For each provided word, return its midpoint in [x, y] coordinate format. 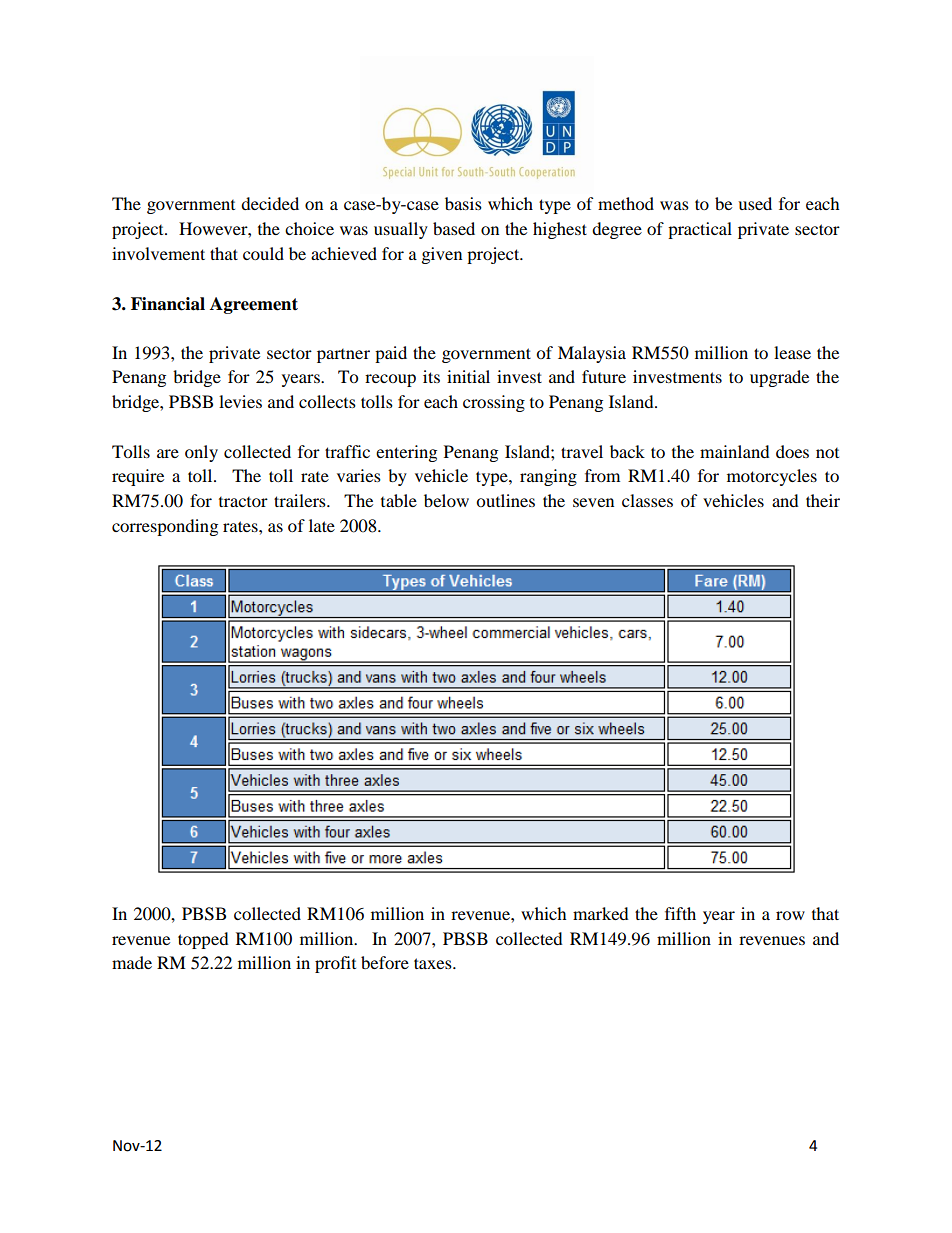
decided [270, 203]
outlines [505, 500]
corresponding [165, 527]
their [823, 500]
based [454, 228]
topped [203, 940]
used [755, 203]
